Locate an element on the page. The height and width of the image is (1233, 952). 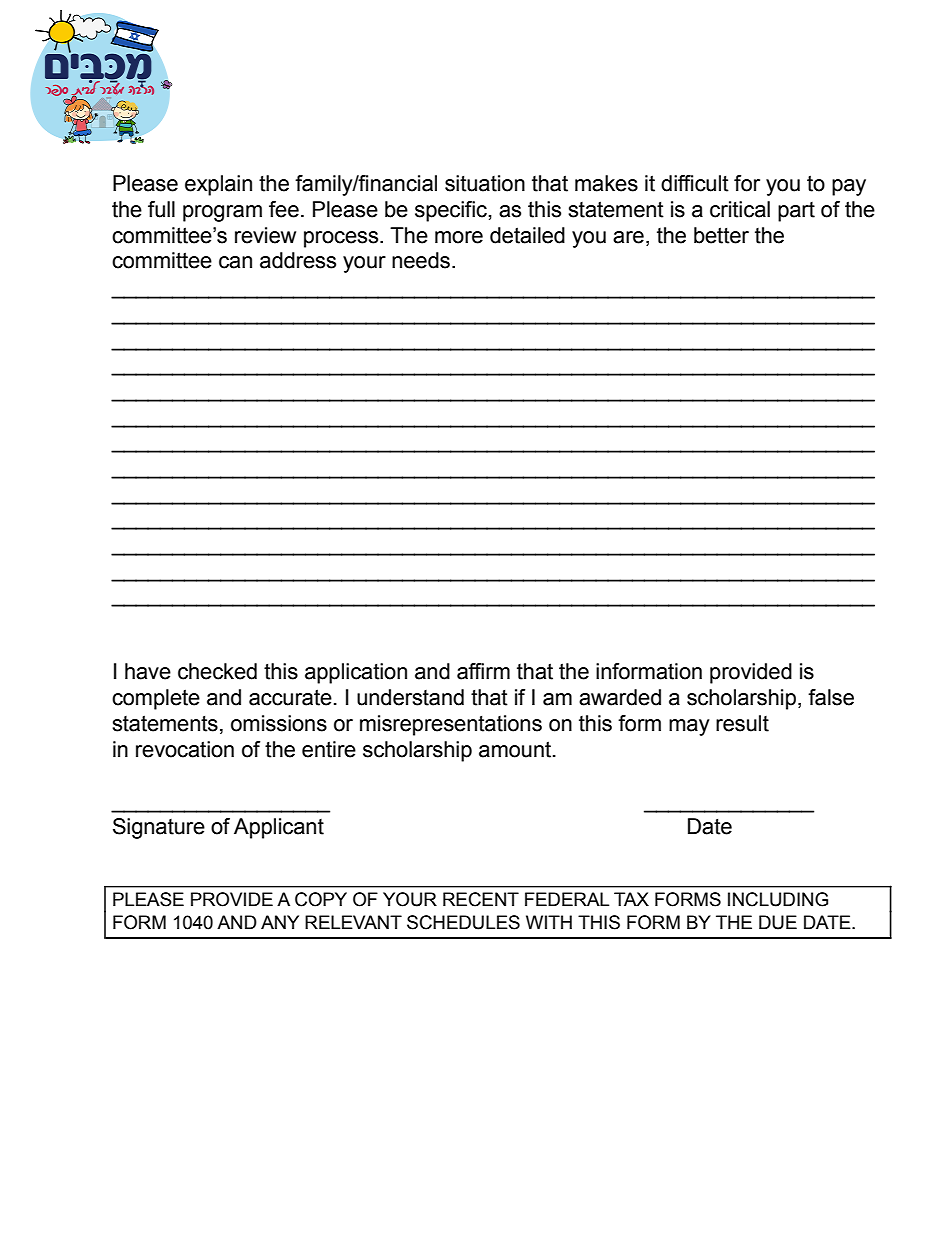
ANY is located at coordinates (280, 922).
